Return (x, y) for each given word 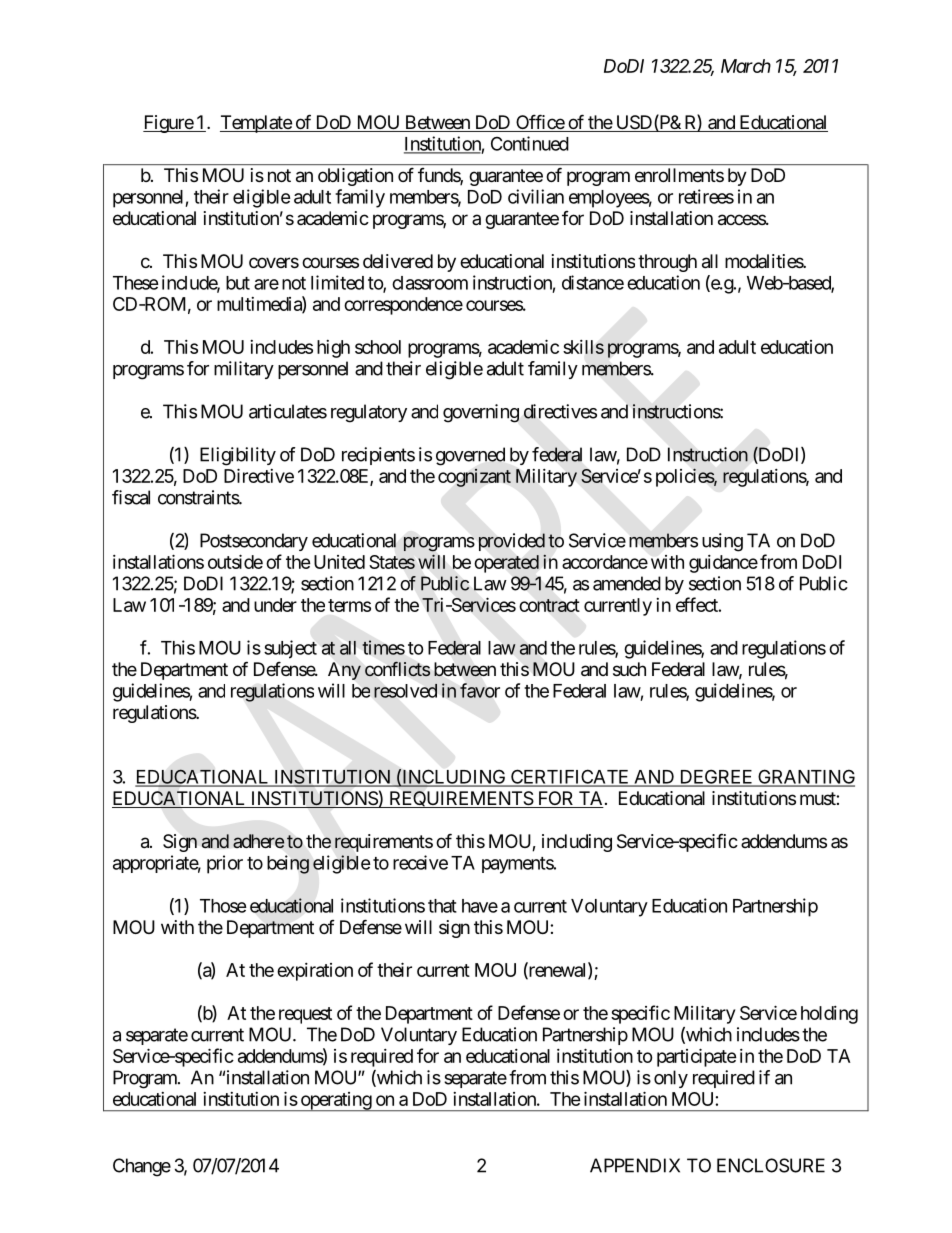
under (275, 605)
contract (549, 605)
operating (335, 1102)
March (746, 66)
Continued (530, 143)
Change (142, 1167)
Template (256, 124)
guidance (723, 564)
